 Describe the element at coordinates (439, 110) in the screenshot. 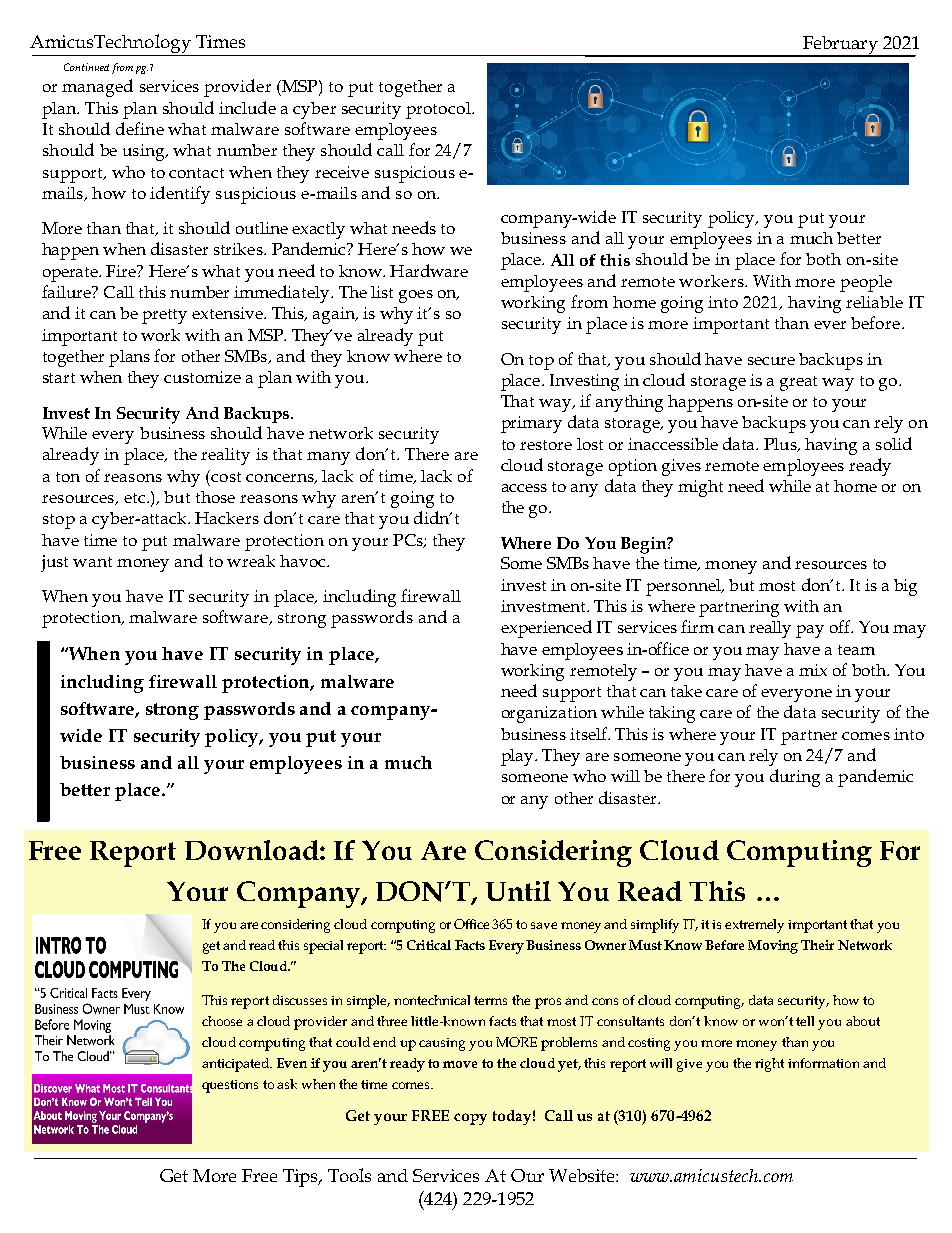

I see `protocol` at that location.
